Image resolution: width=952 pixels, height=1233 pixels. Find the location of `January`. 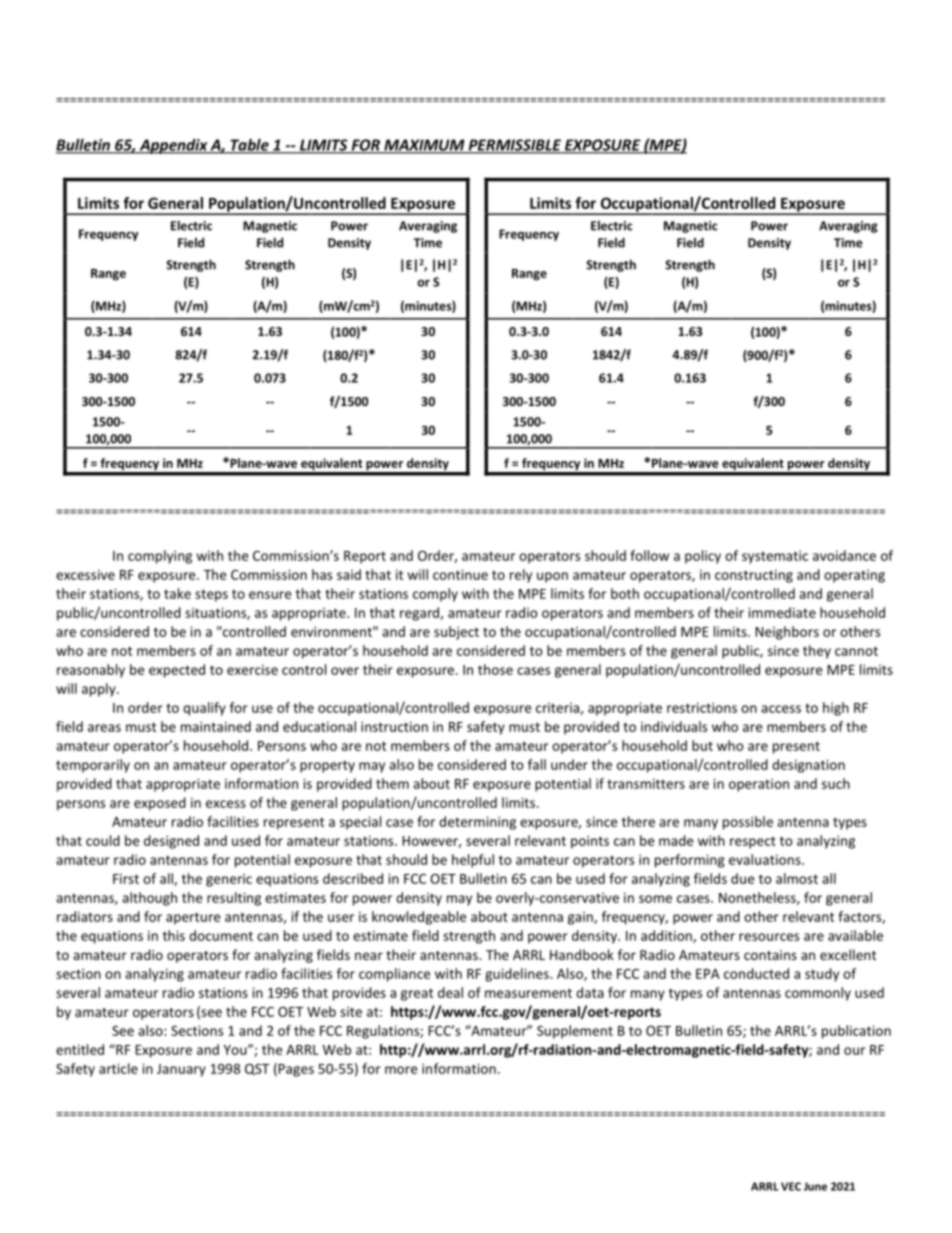

January is located at coordinates (181, 1070).
